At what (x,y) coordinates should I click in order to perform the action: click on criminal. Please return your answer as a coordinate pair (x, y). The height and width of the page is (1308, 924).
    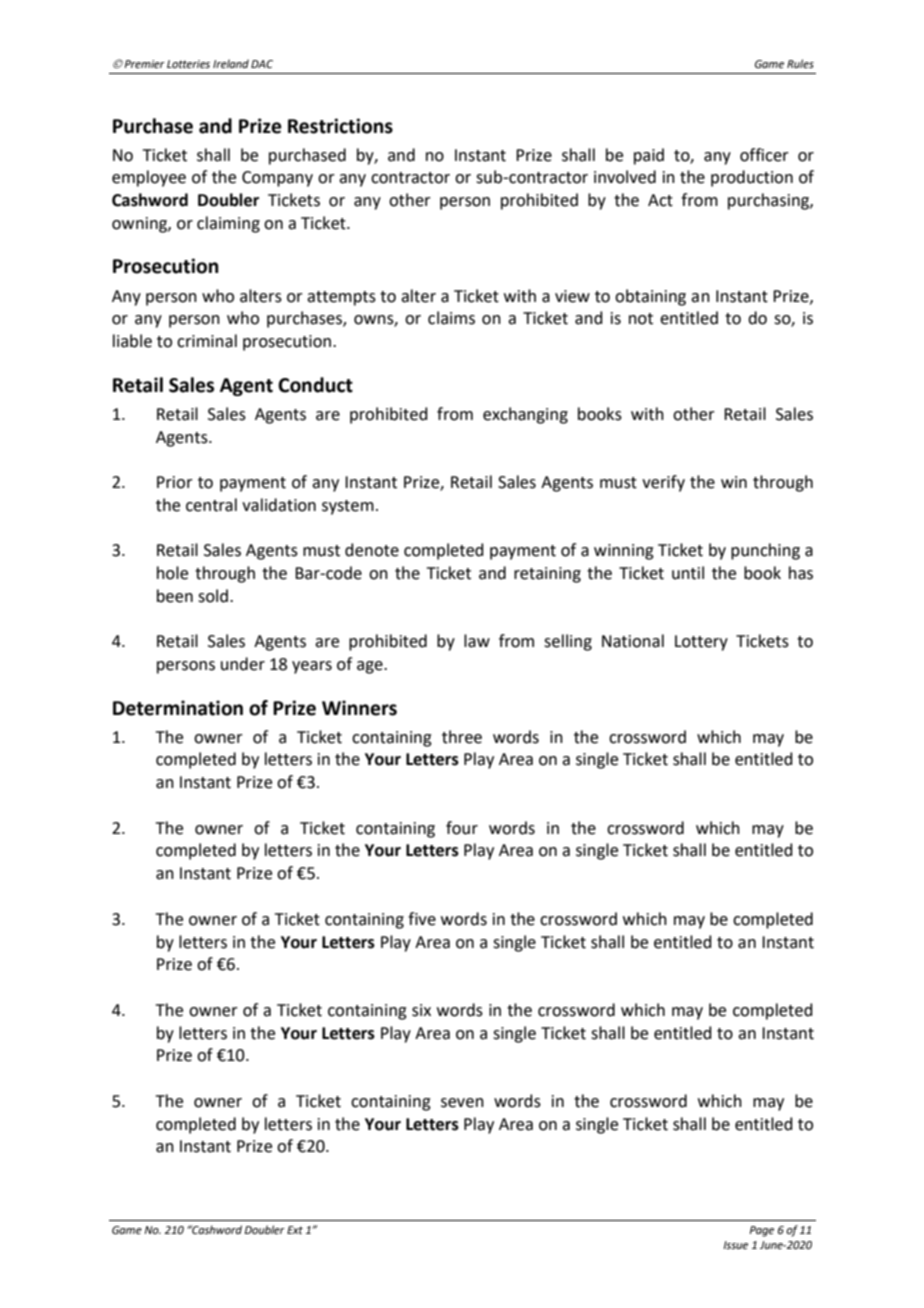
    Looking at the image, I should click on (207, 341).
